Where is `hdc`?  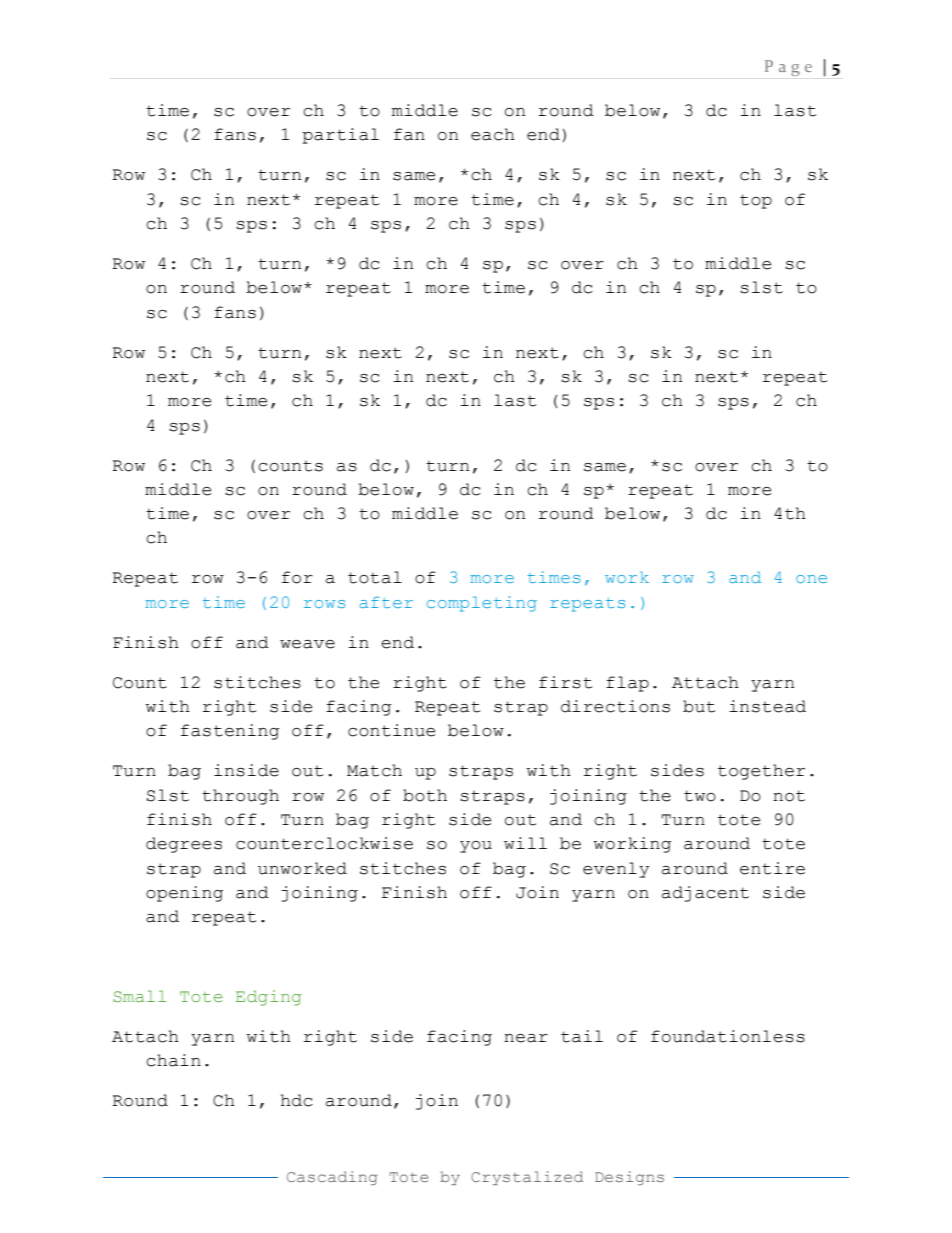
hdc is located at coordinates (297, 1100).
